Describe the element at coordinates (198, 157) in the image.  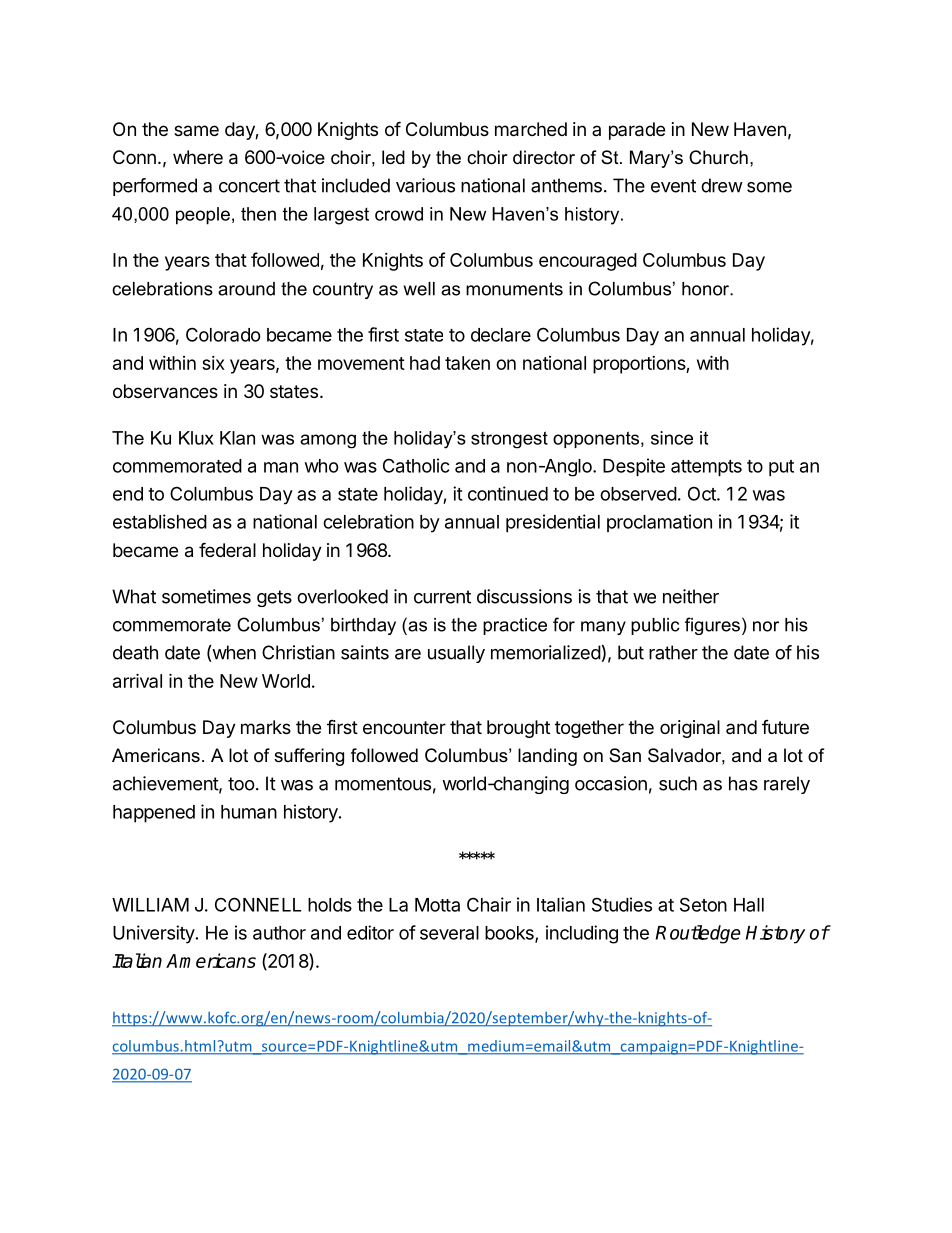
I see `where` at that location.
